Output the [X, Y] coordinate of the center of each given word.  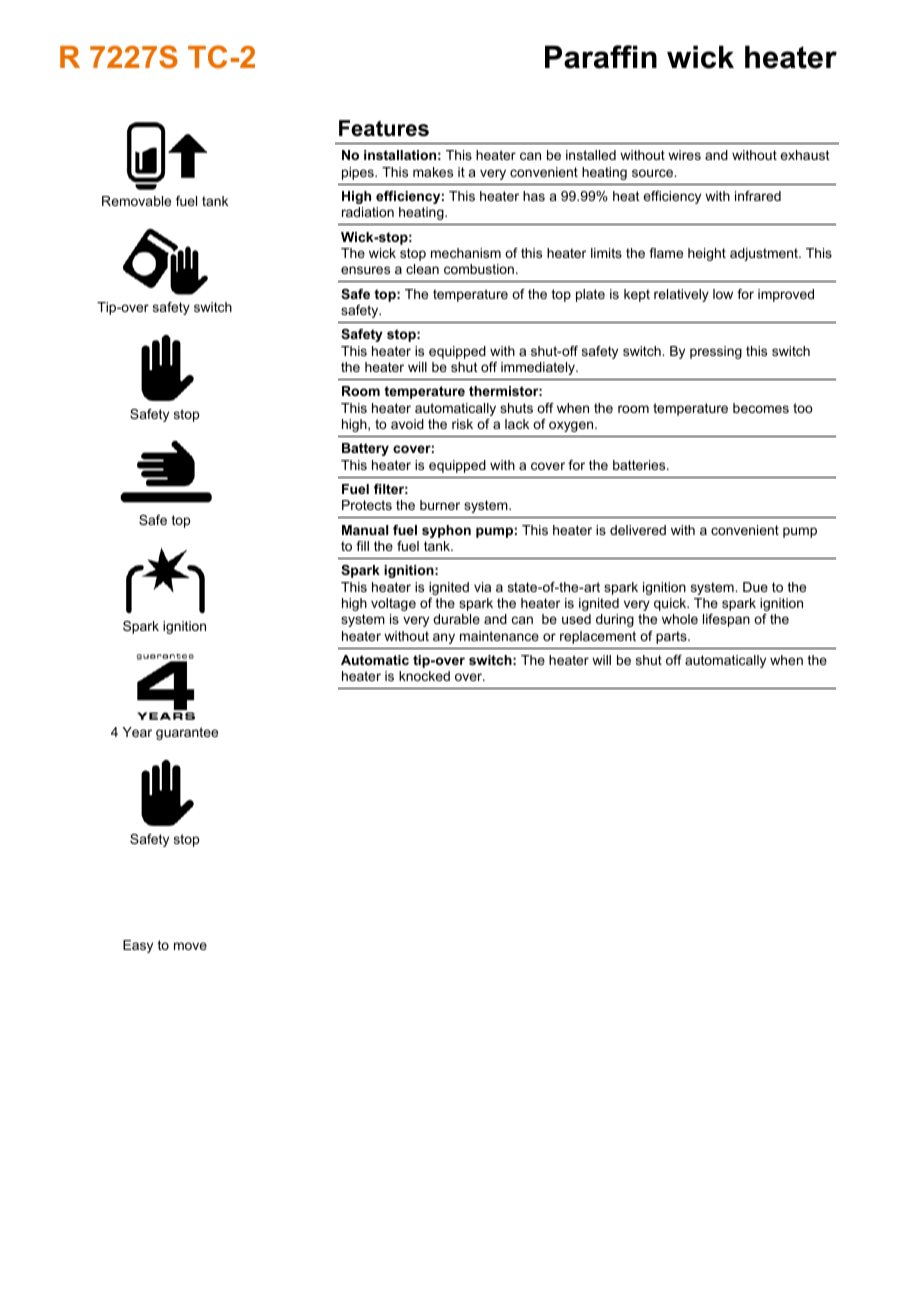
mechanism [466, 253]
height [707, 254]
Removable [136, 201]
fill [362, 546]
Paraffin [601, 57]
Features [384, 128]
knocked [424, 676]
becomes [761, 408]
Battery [365, 449]
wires [684, 155]
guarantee [187, 733]
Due [755, 587]
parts [672, 637]
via [482, 587]
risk [462, 424]
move [190, 946]
